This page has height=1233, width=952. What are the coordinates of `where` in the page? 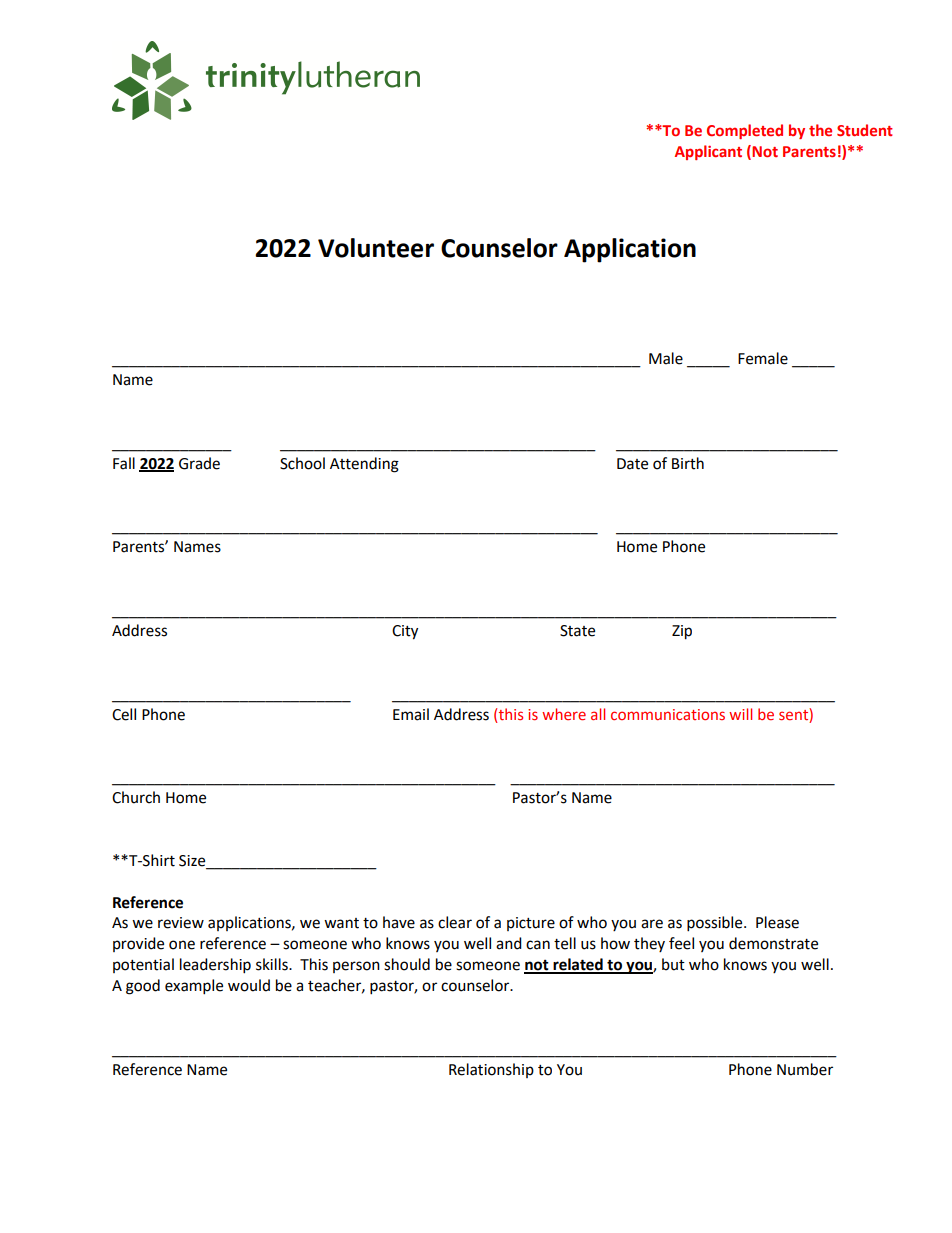 It's located at (564, 714).
